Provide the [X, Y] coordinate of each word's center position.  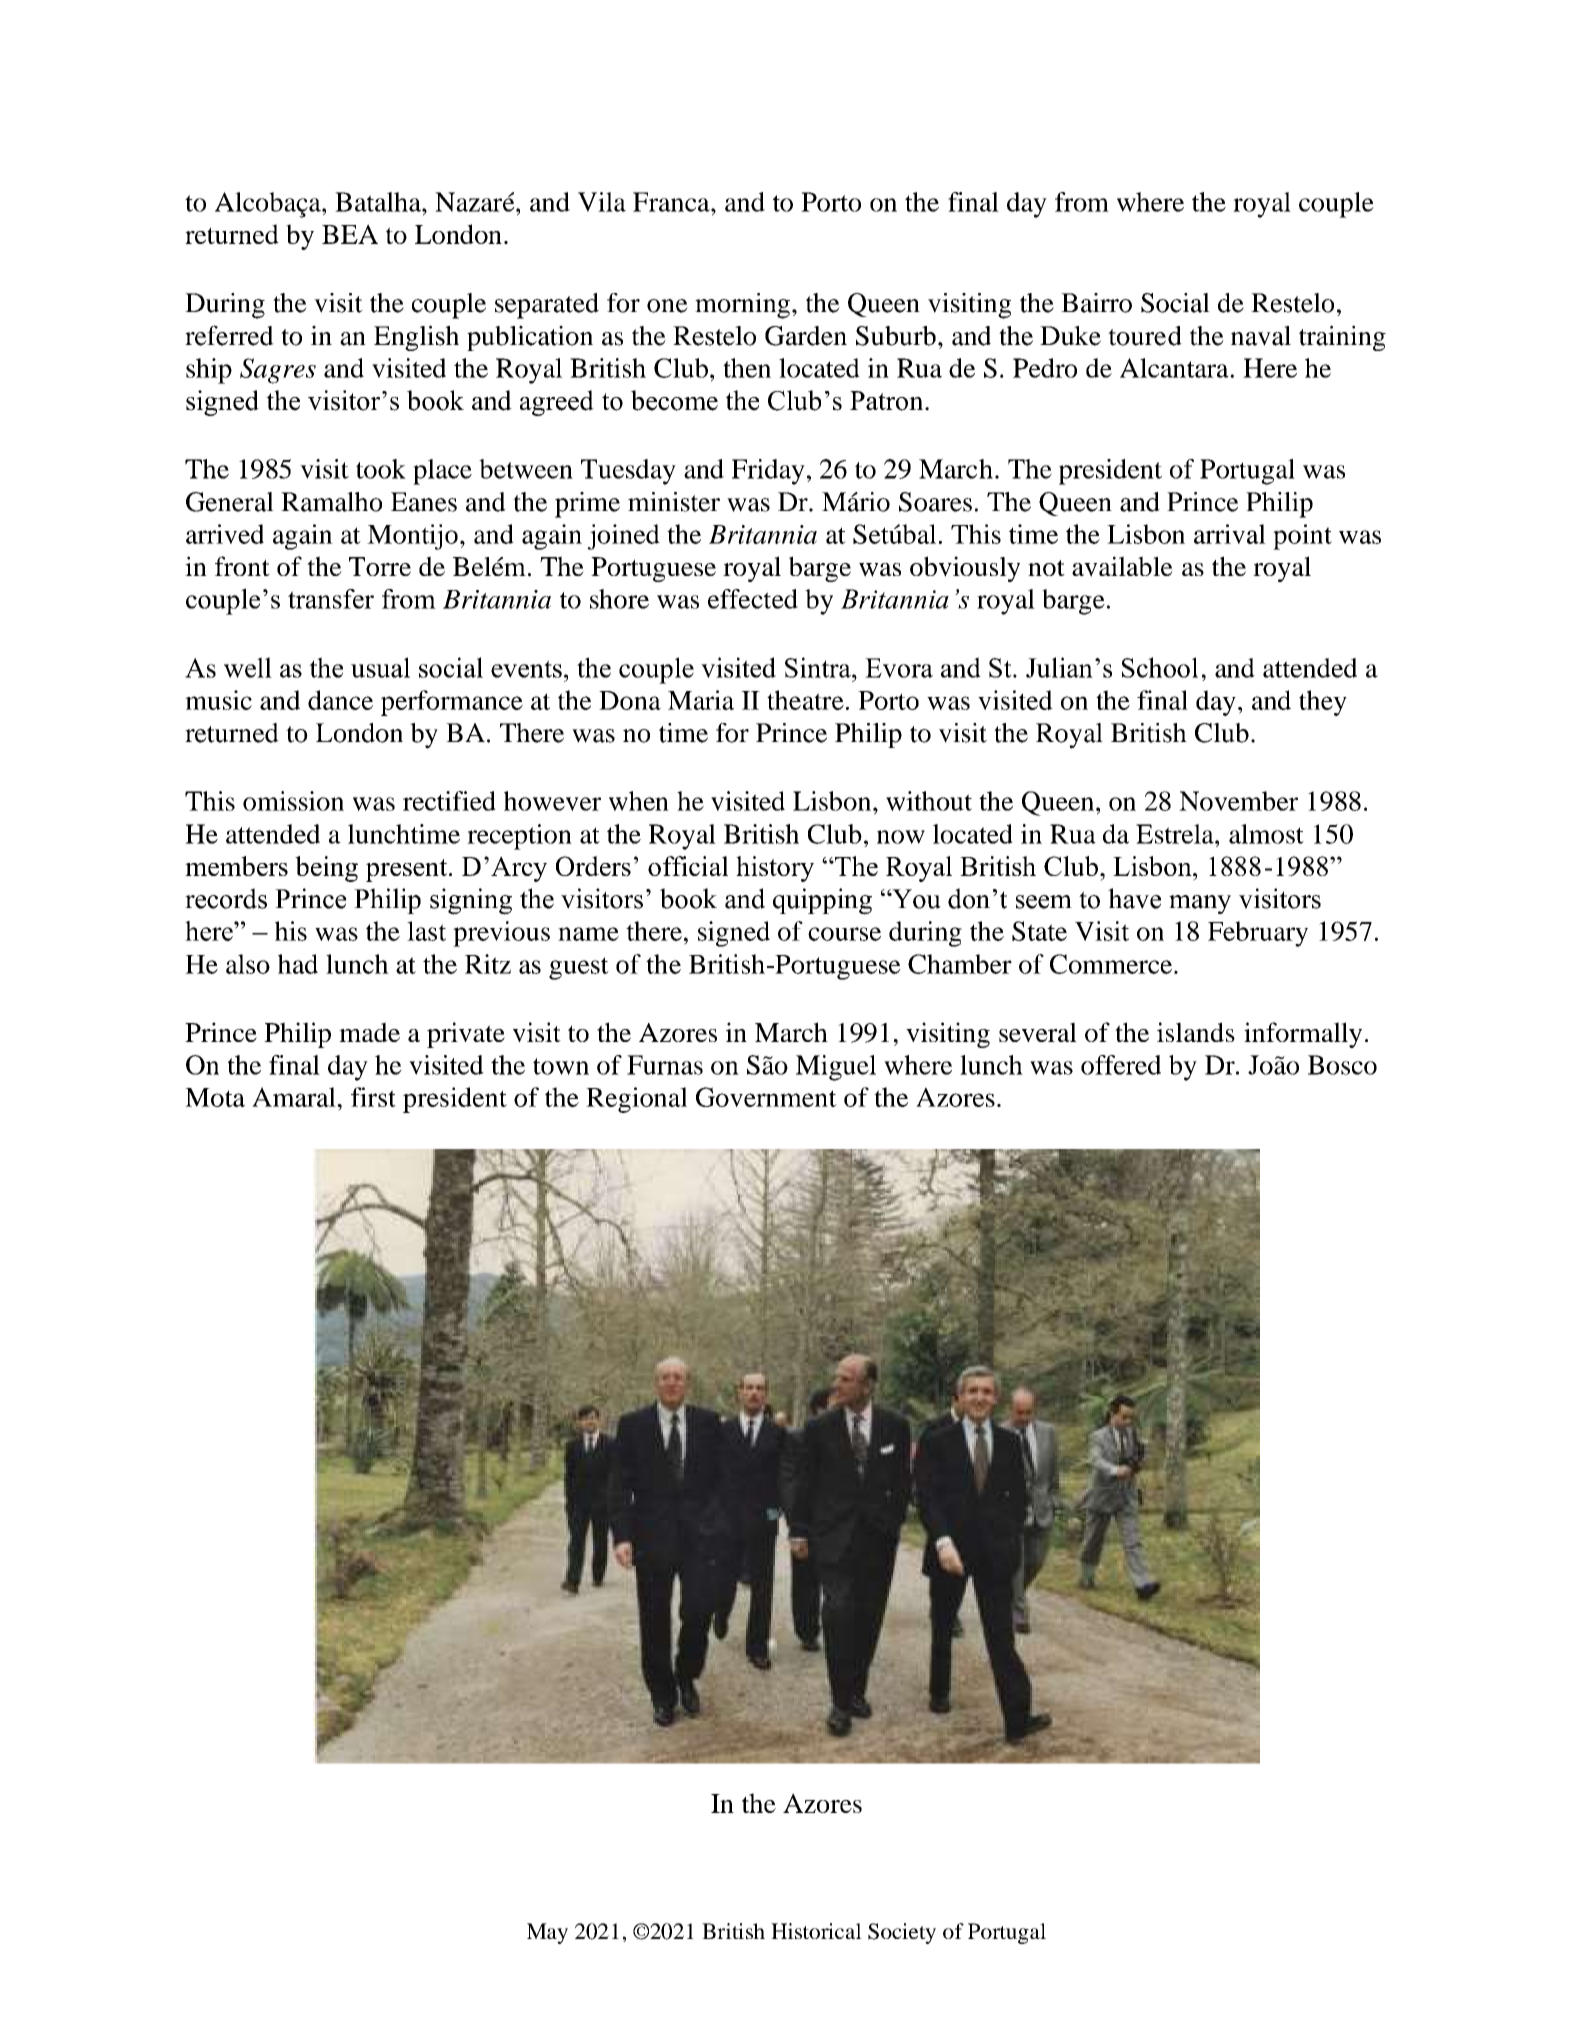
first [373, 1097]
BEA [350, 234]
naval [1261, 336]
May [547, 1933]
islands [1196, 1032]
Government [766, 1097]
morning [742, 306]
